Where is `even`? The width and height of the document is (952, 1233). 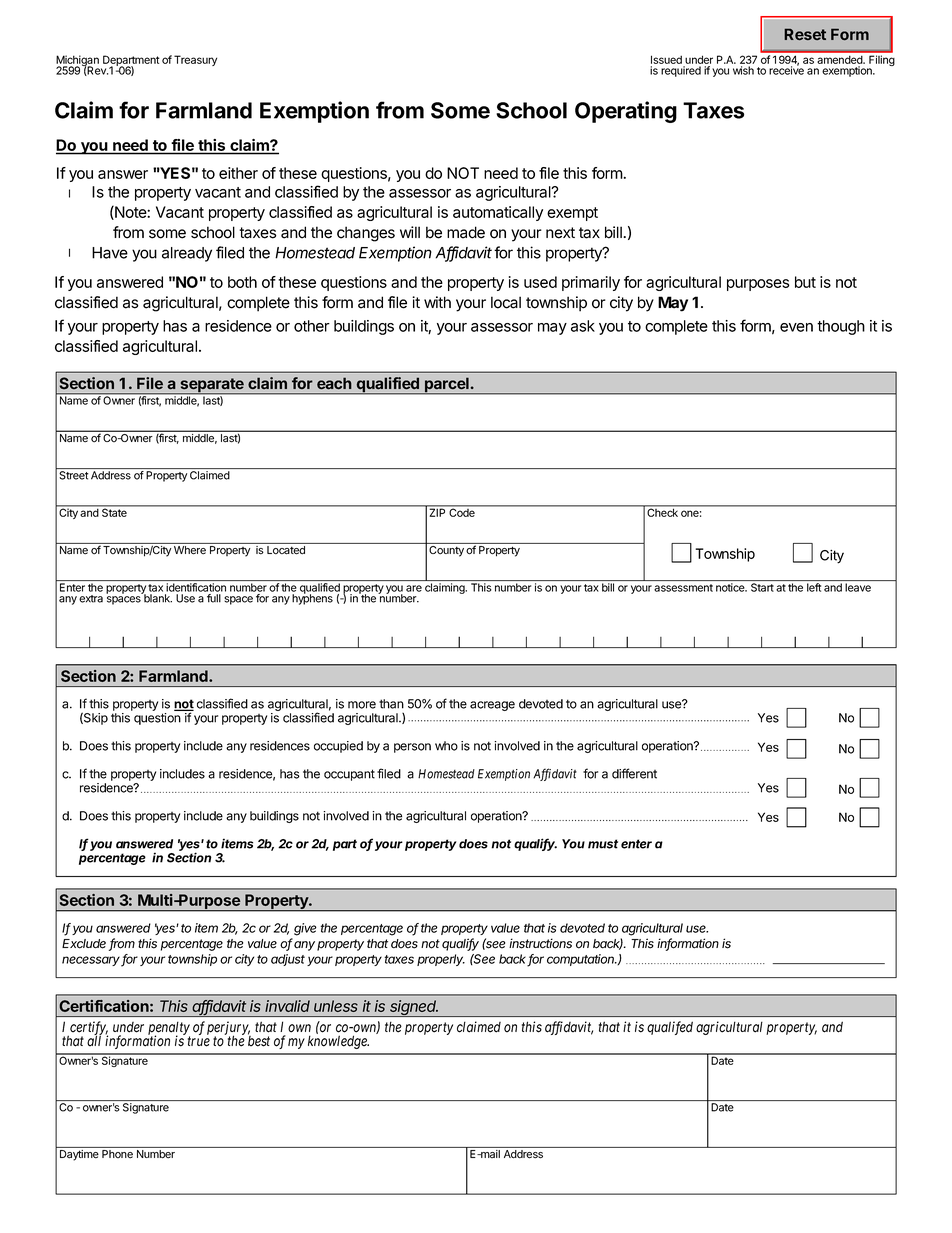
even is located at coordinates (796, 327).
